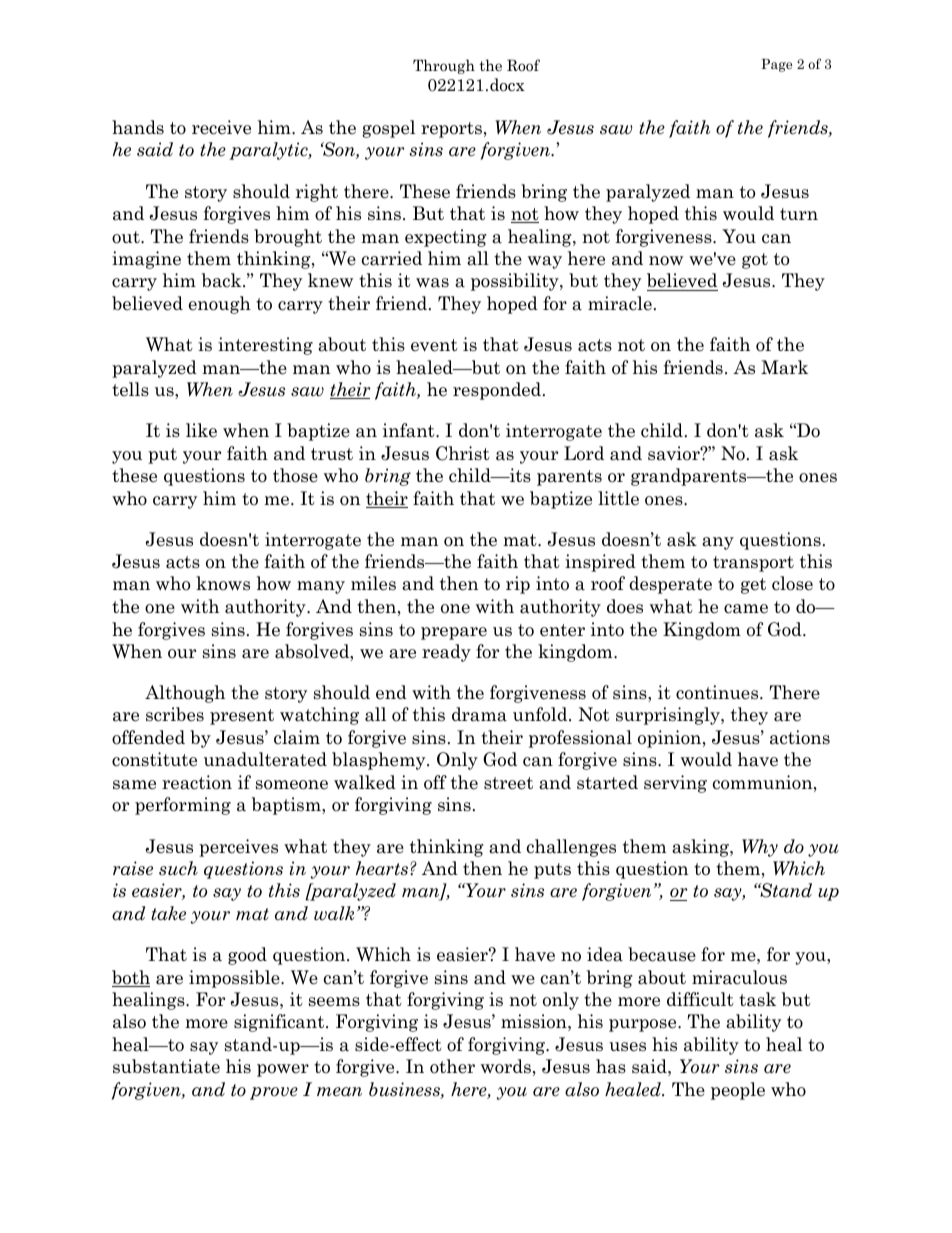 This screenshot has height=1233, width=952. What do you see at coordinates (753, 586) in the screenshot?
I see `get` at bounding box center [753, 586].
